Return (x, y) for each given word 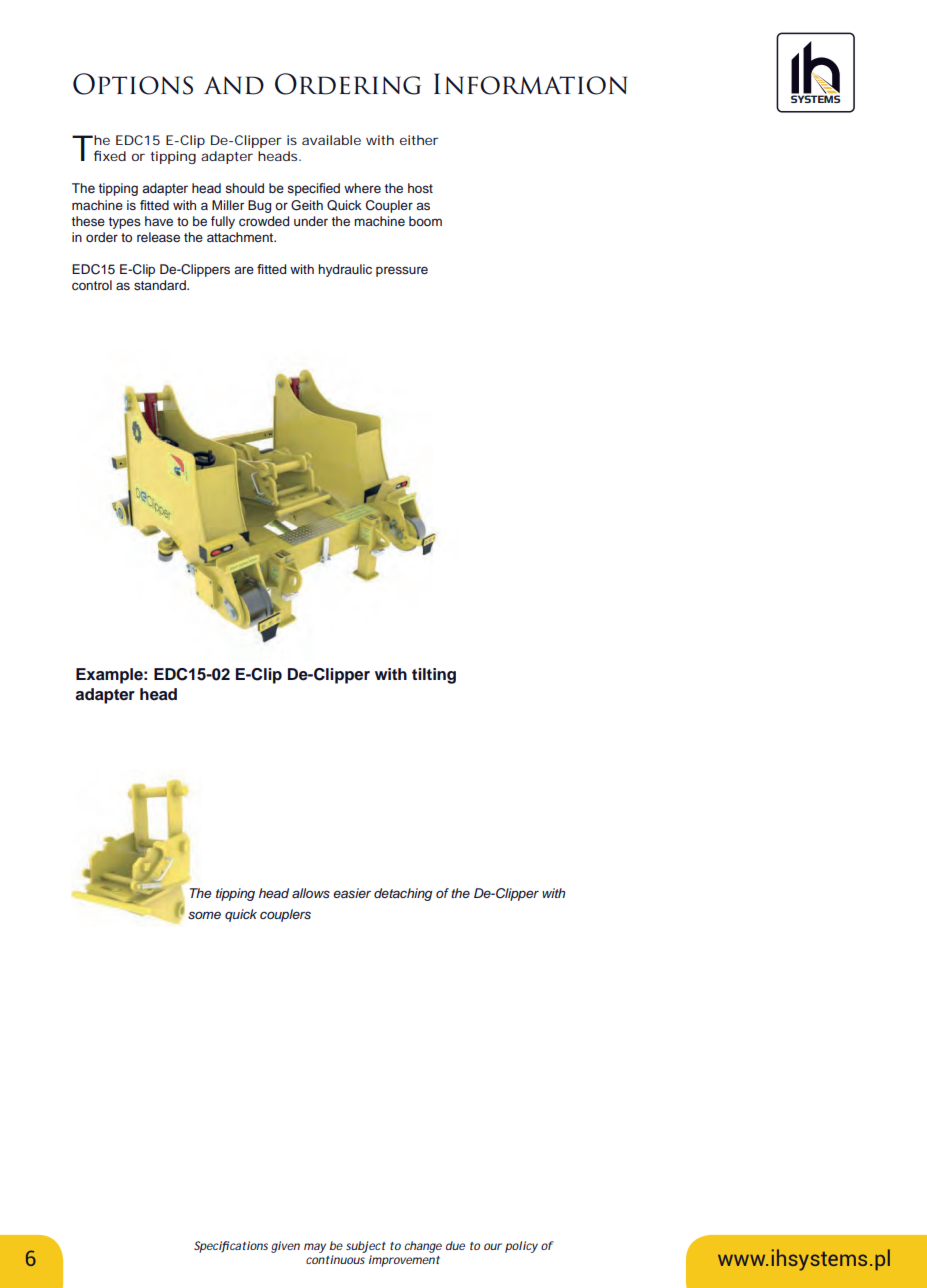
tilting (434, 676)
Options (133, 84)
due (455, 1245)
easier (352, 893)
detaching (403, 894)
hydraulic (345, 270)
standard (161, 285)
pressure (402, 271)
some (204, 915)
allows (311, 893)
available (331, 140)
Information (530, 84)
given (285, 1247)
